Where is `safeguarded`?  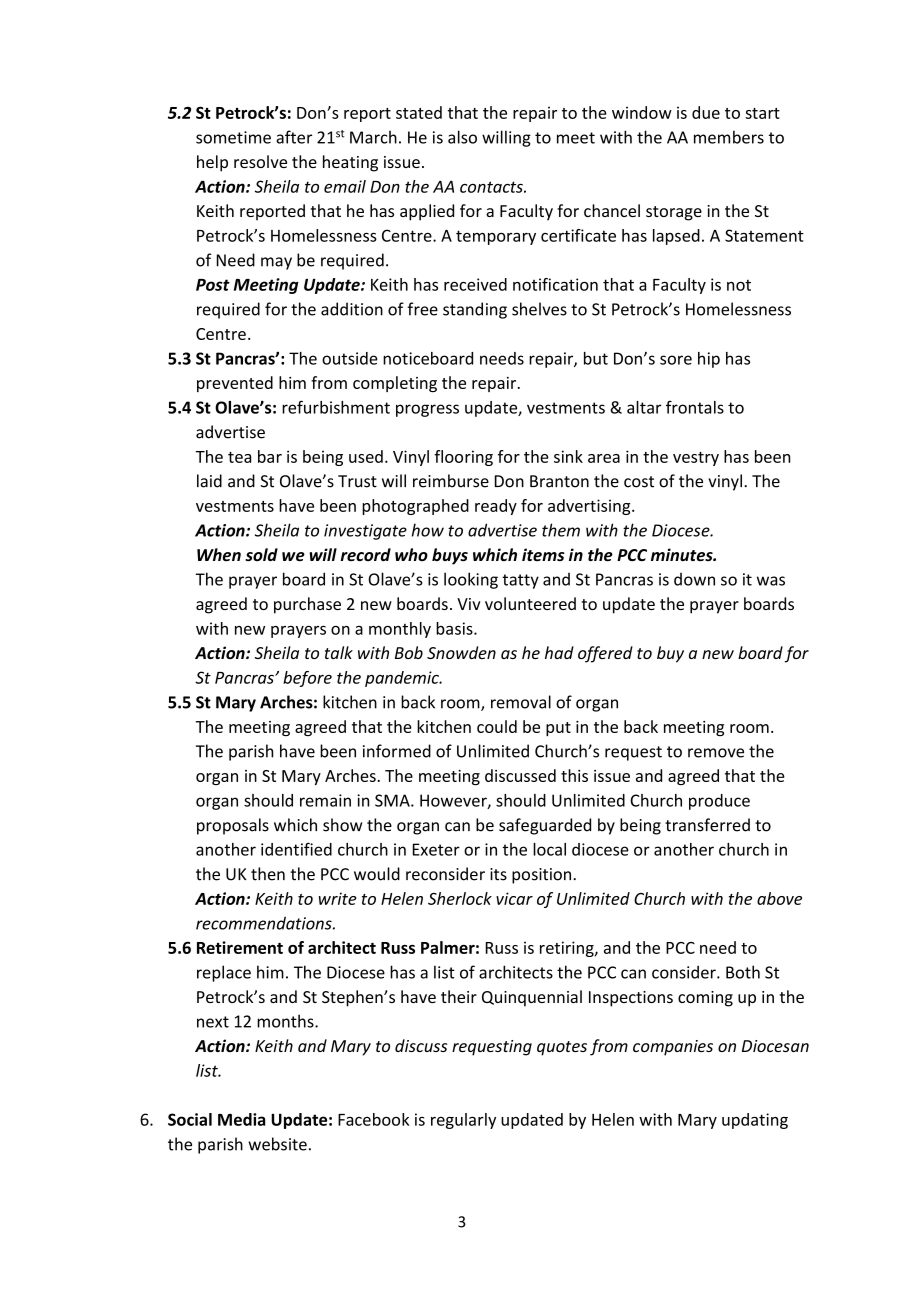
safeguarded is located at coordinates (545, 826).
